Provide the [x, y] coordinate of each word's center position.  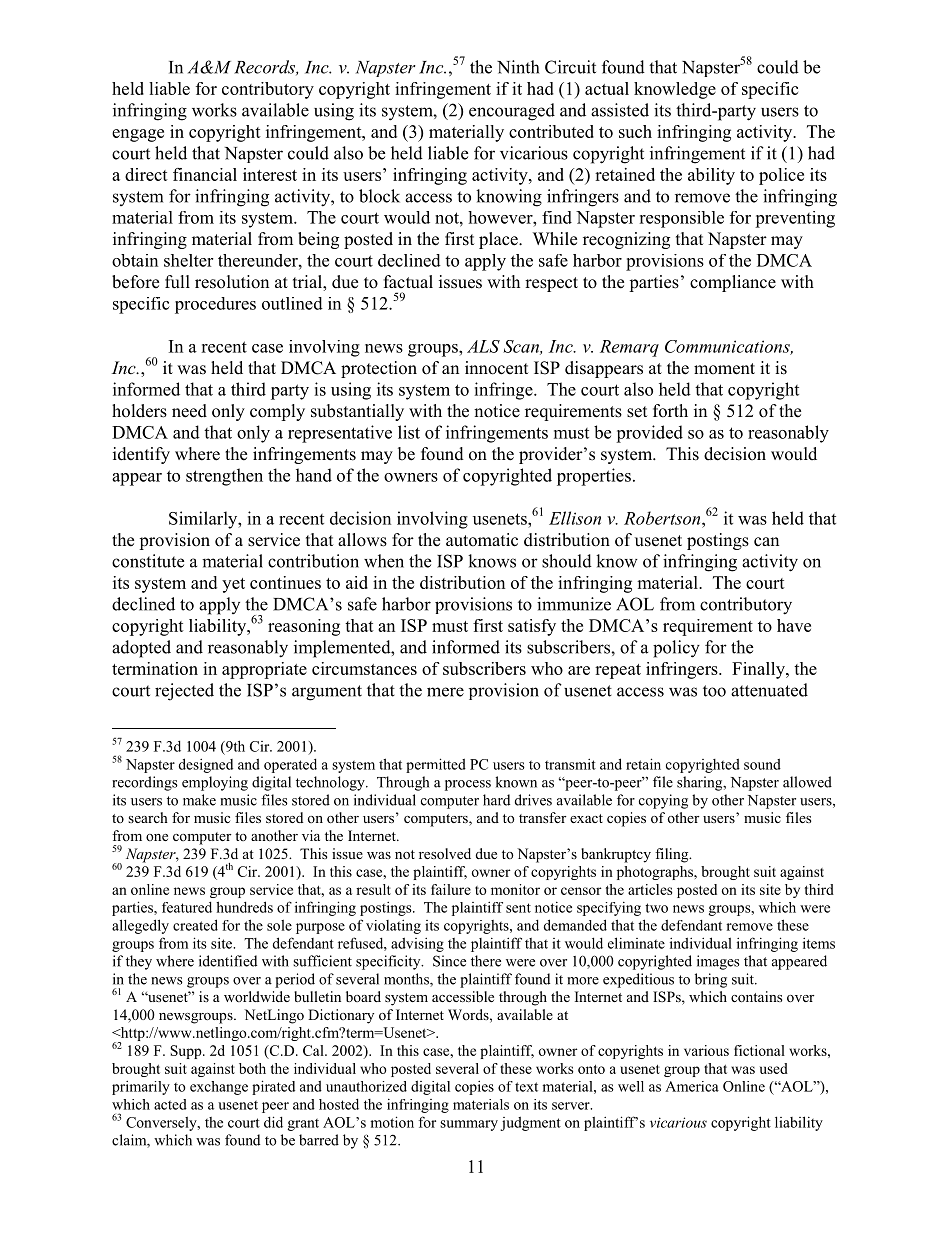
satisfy [532, 627]
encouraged [512, 112]
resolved [445, 854]
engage [138, 135]
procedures [215, 305]
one [157, 837]
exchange [219, 1088]
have [794, 625]
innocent [496, 368]
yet [233, 585]
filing [673, 855]
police [781, 176]
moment [724, 369]
